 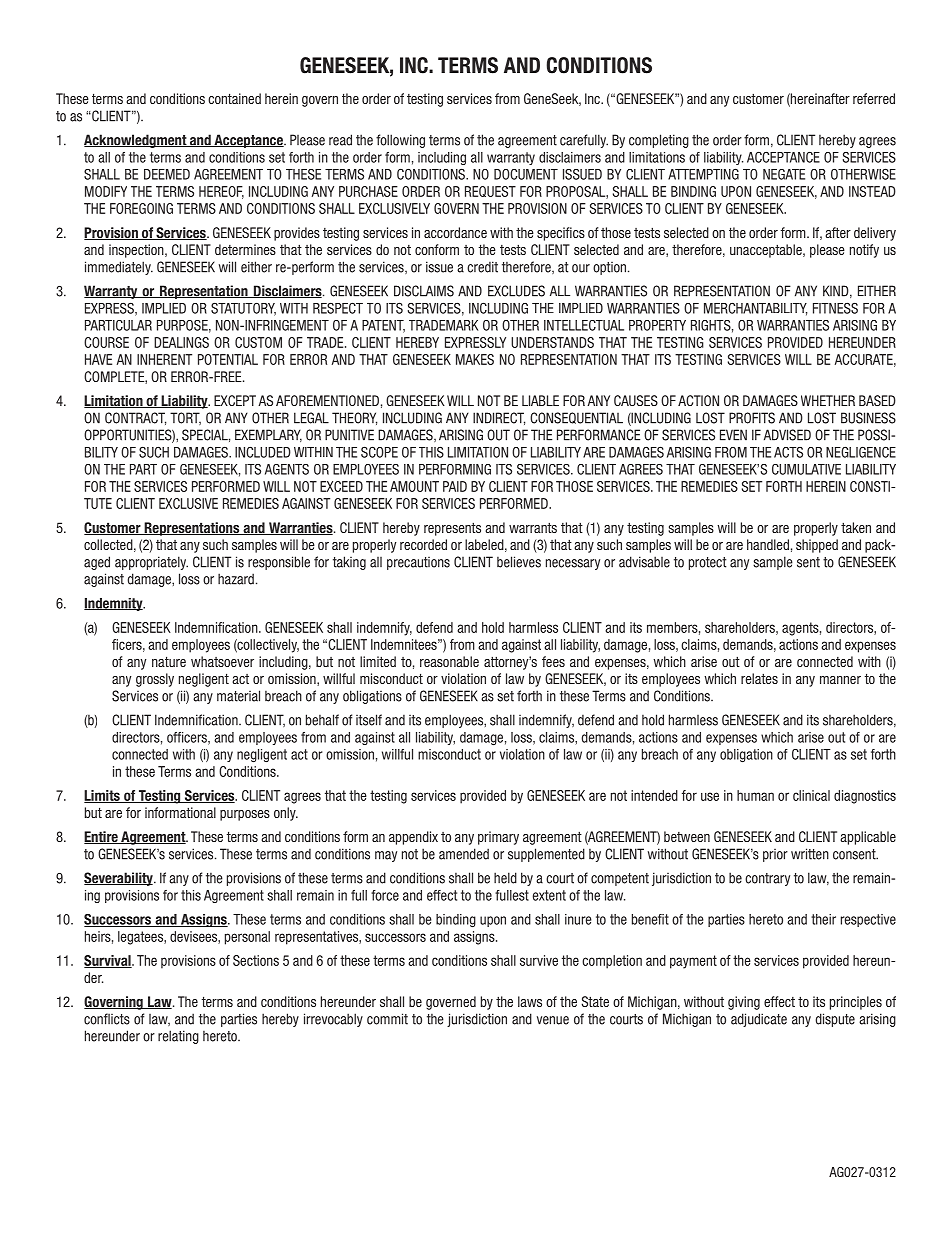 I want to click on relating, so click(x=178, y=1037).
